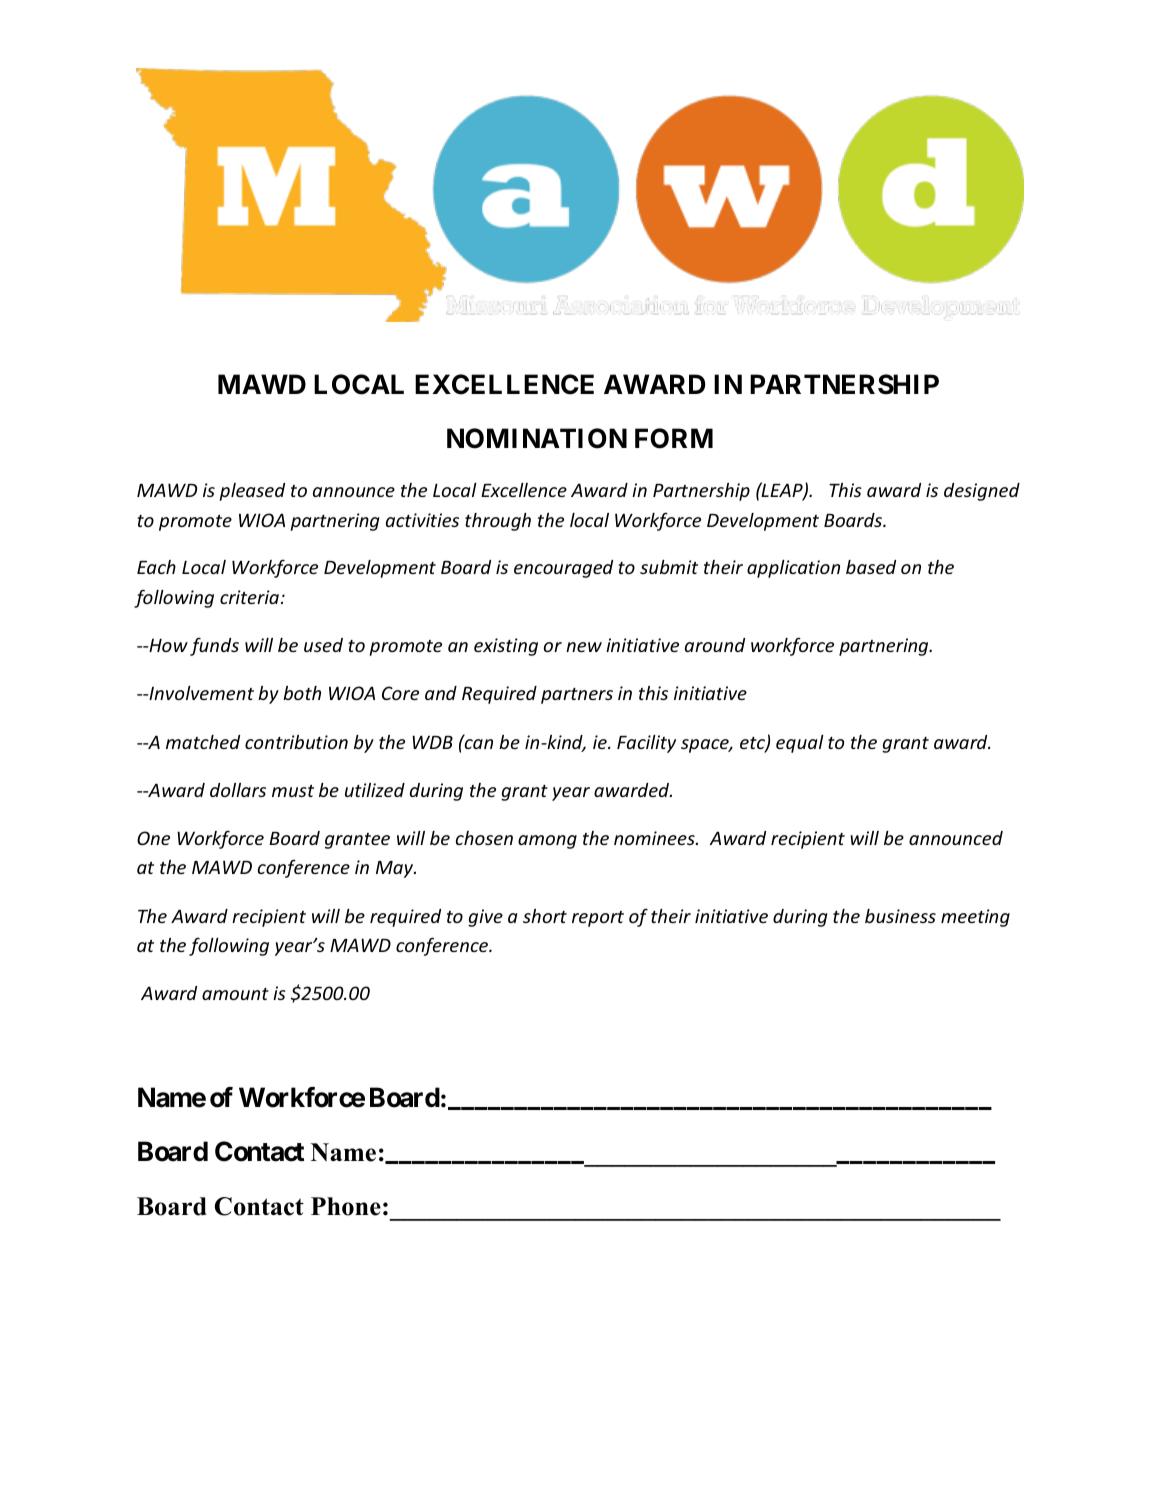 This document has height=1501, width=1160. What do you see at coordinates (302, 693) in the document?
I see `both` at bounding box center [302, 693].
